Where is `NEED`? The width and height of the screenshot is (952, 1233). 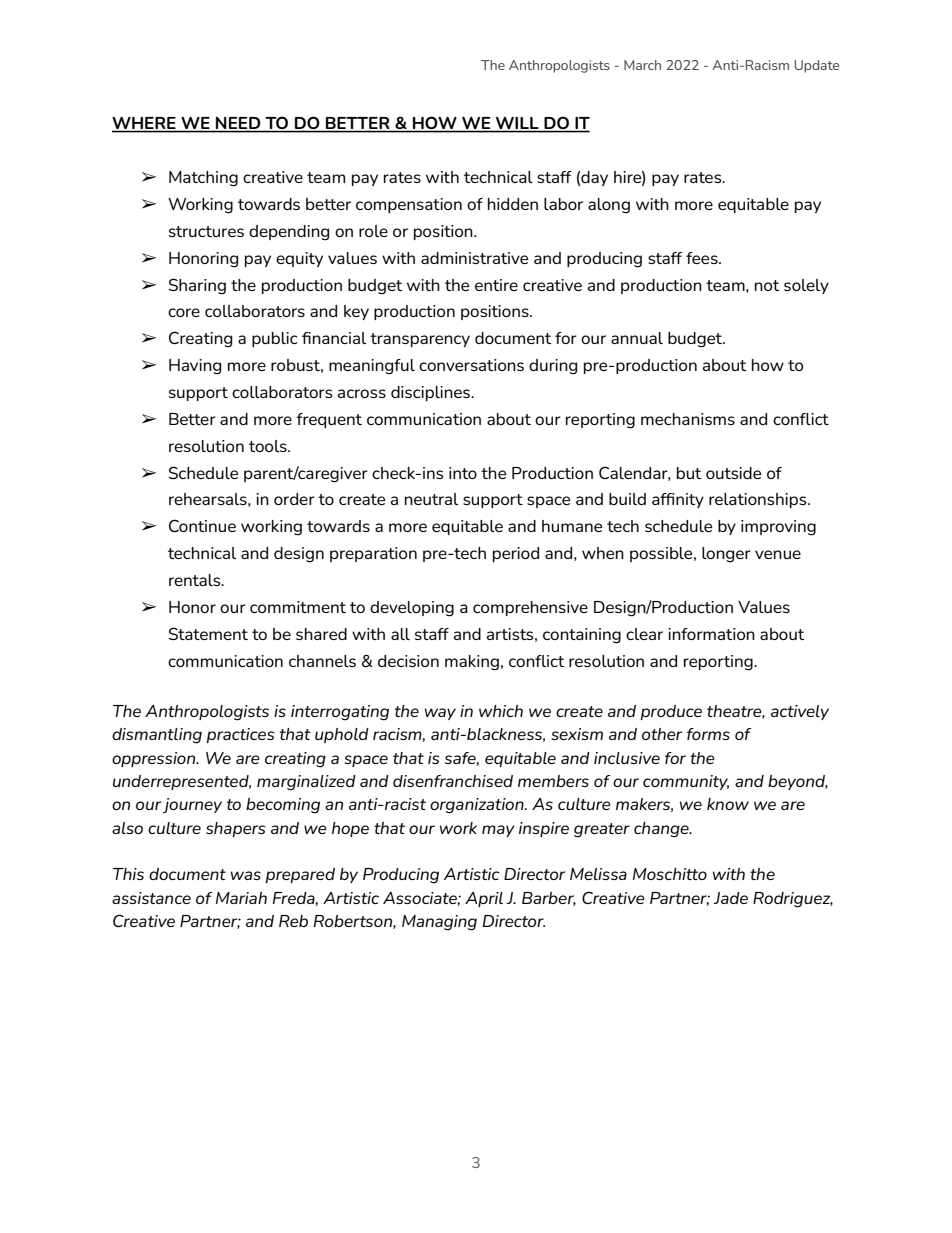
NEED is located at coordinates (238, 124).
